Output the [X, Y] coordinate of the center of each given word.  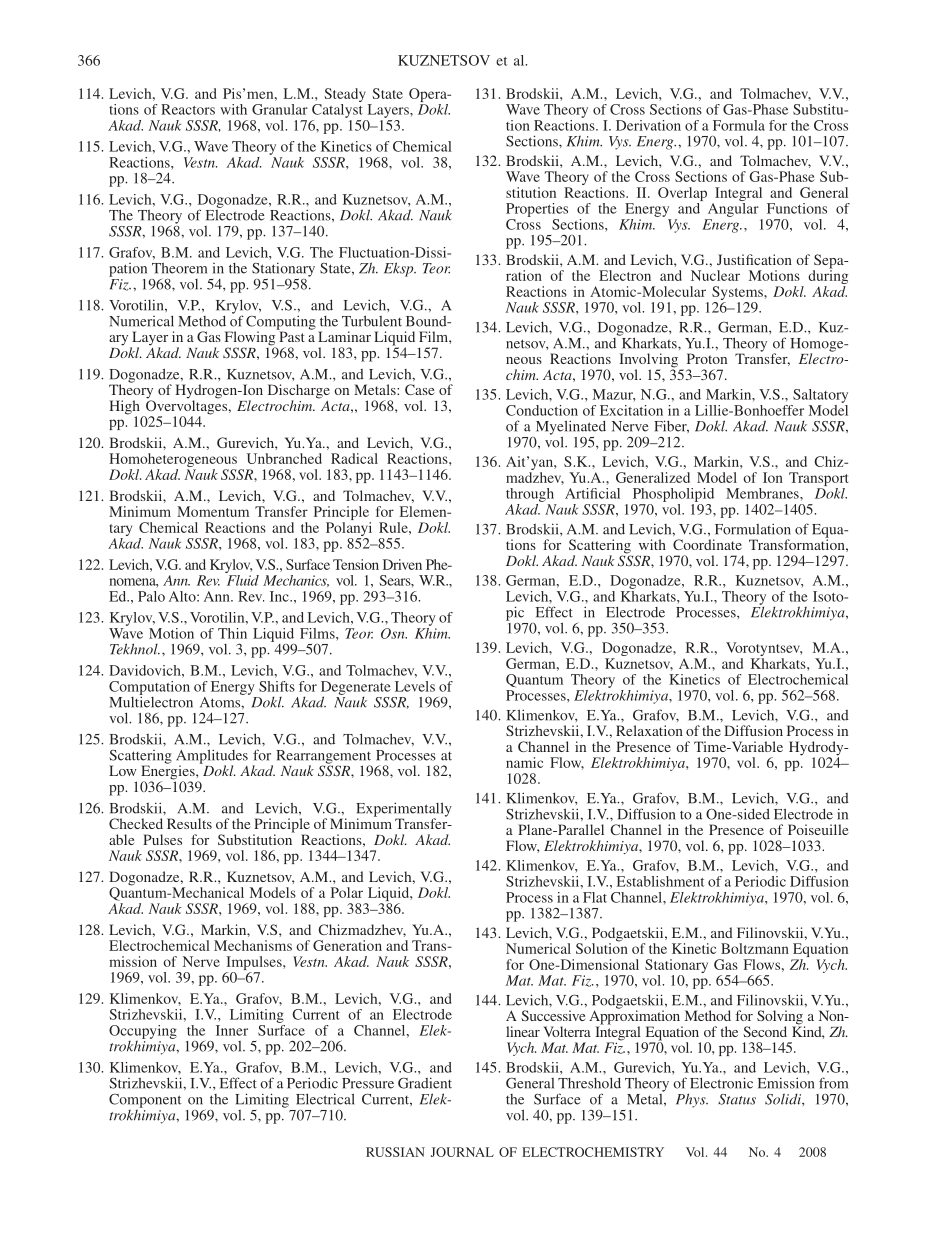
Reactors [188, 109]
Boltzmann [755, 948]
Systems [738, 294]
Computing [281, 323]
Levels [415, 686]
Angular [733, 208]
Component [145, 1102]
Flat [595, 897]
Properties [537, 210]
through [530, 495]
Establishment [660, 881]
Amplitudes [212, 757]
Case [419, 389]
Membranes [763, 493]
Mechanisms [253, 945]
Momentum [213, 511]
